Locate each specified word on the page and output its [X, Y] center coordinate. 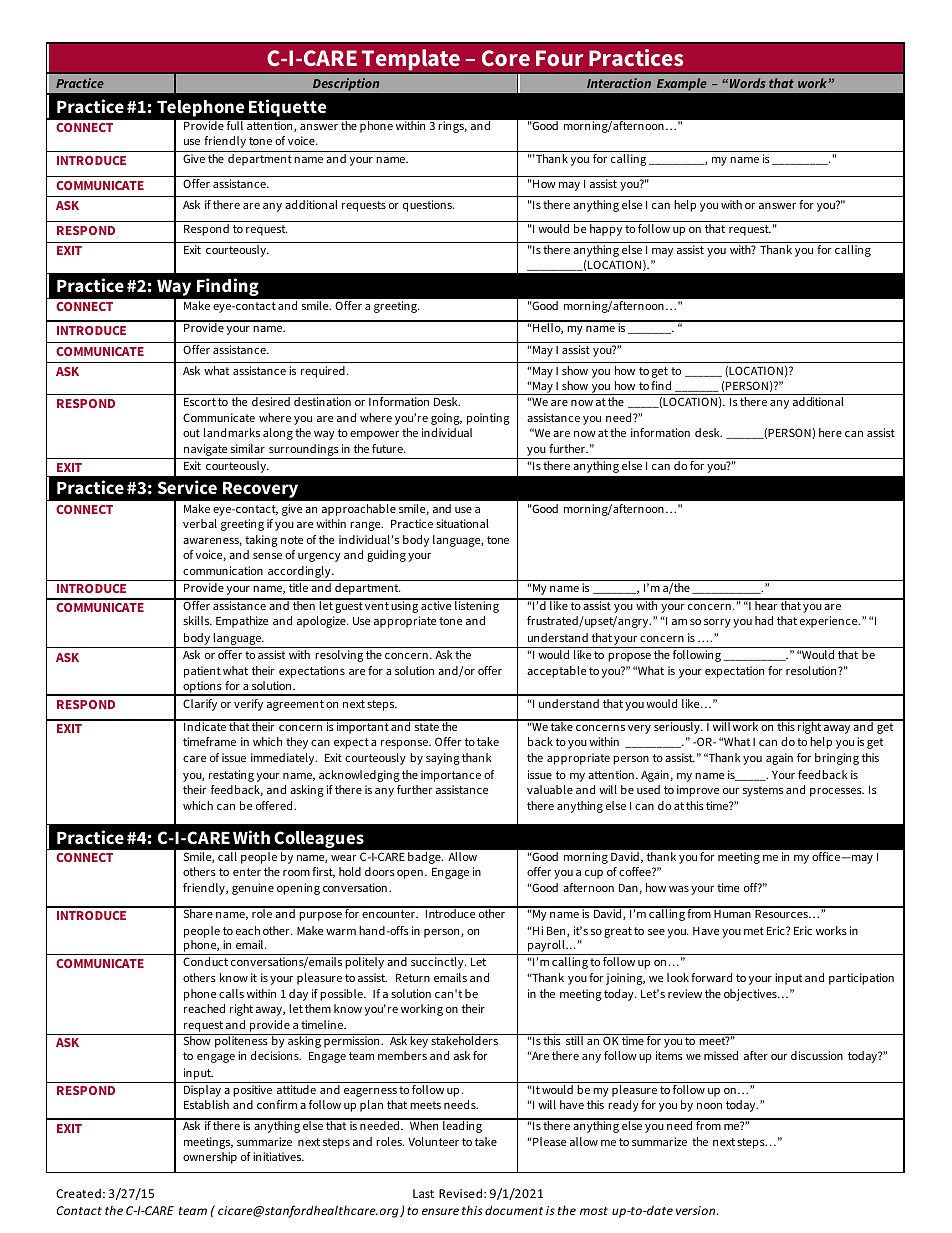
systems [763, 791]
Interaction [619, 83]
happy [606, 230]
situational [462, 523]
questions [428, 206]
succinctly [438, 963]
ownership [210, 1158]
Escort [200, 402]
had [764, 620]
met [754, 931]
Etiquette [288, 108]
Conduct [205, 961]
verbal [200, 523]
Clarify [200, 705]
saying [443, 759]
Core [506, 58]
